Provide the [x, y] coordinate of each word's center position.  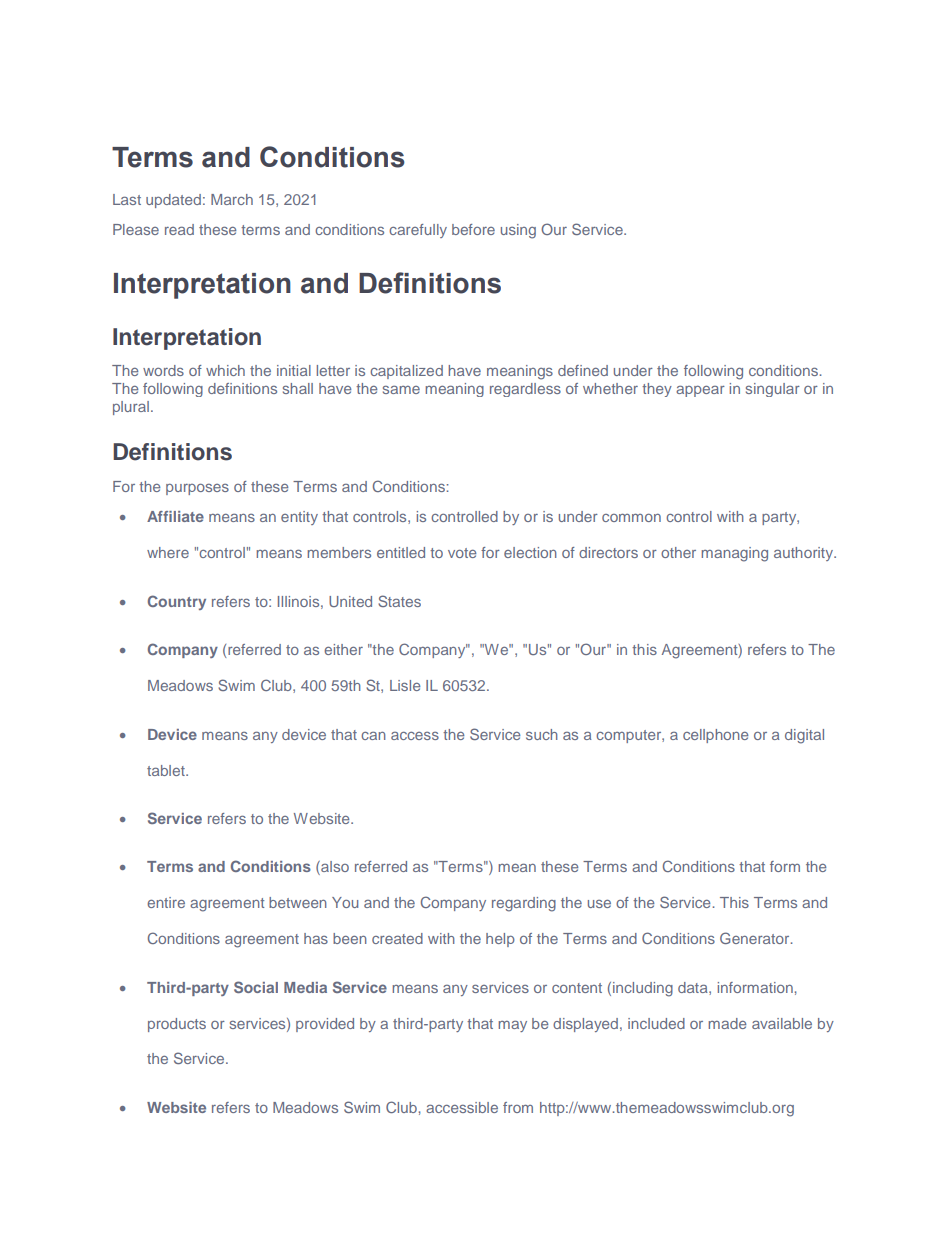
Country [177, 602]
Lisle [405, 685]
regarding [524, 904]
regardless [525, 390]
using [518, 231]
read [179, 229]
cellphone [715, 736]
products [177, 1025]
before [473, 229]
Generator [756, 938]
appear [700, 391]
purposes [197, 489]
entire [166, 902]
